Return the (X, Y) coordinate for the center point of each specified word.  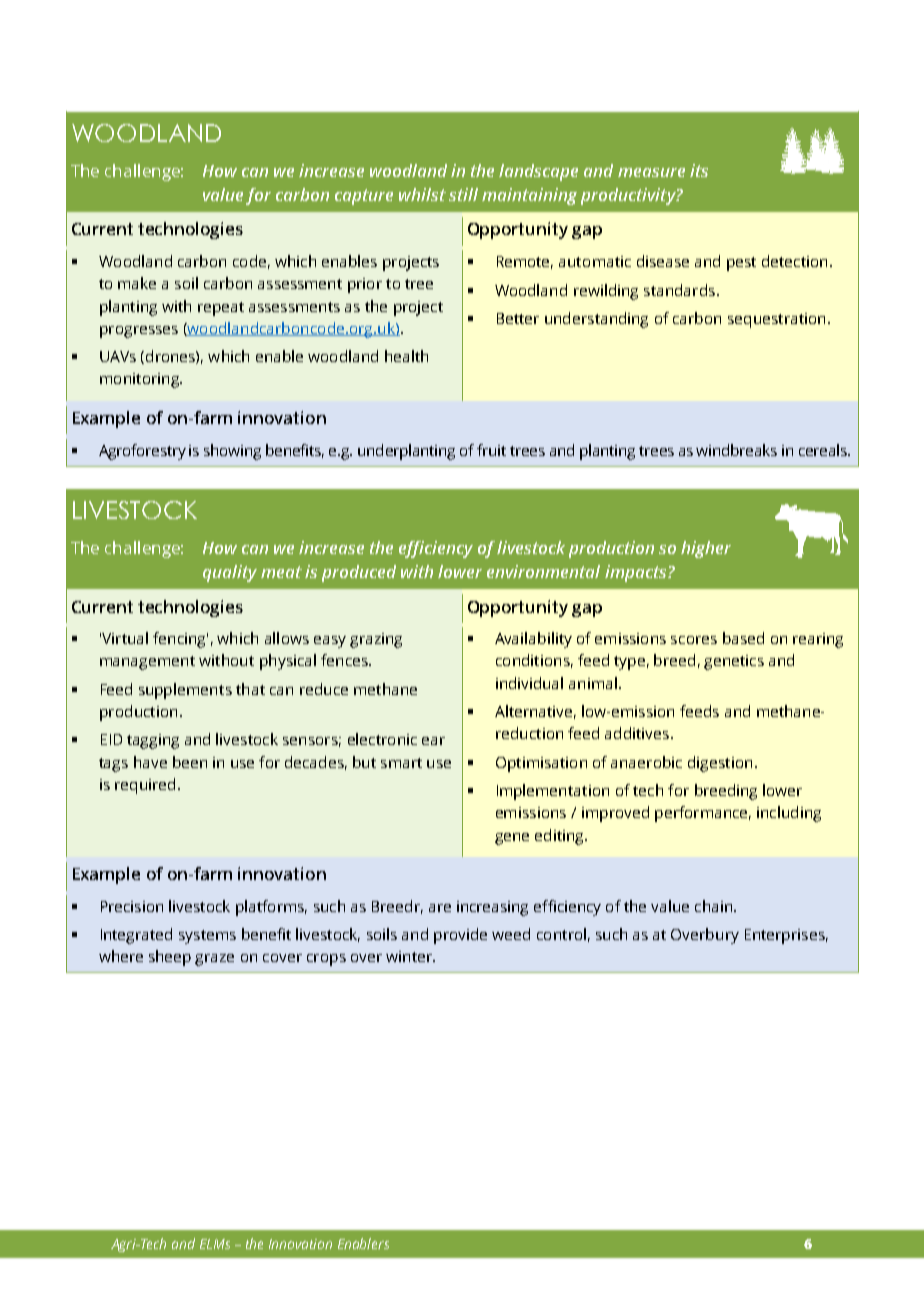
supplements (185, 691)
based (743, 638)
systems (207, 937)
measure (651, 172)
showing (232, 452)
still (463, 194)
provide (460, 936)
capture (364, 197)
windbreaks (736, 450)
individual (529, 683)
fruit (491, 450)
